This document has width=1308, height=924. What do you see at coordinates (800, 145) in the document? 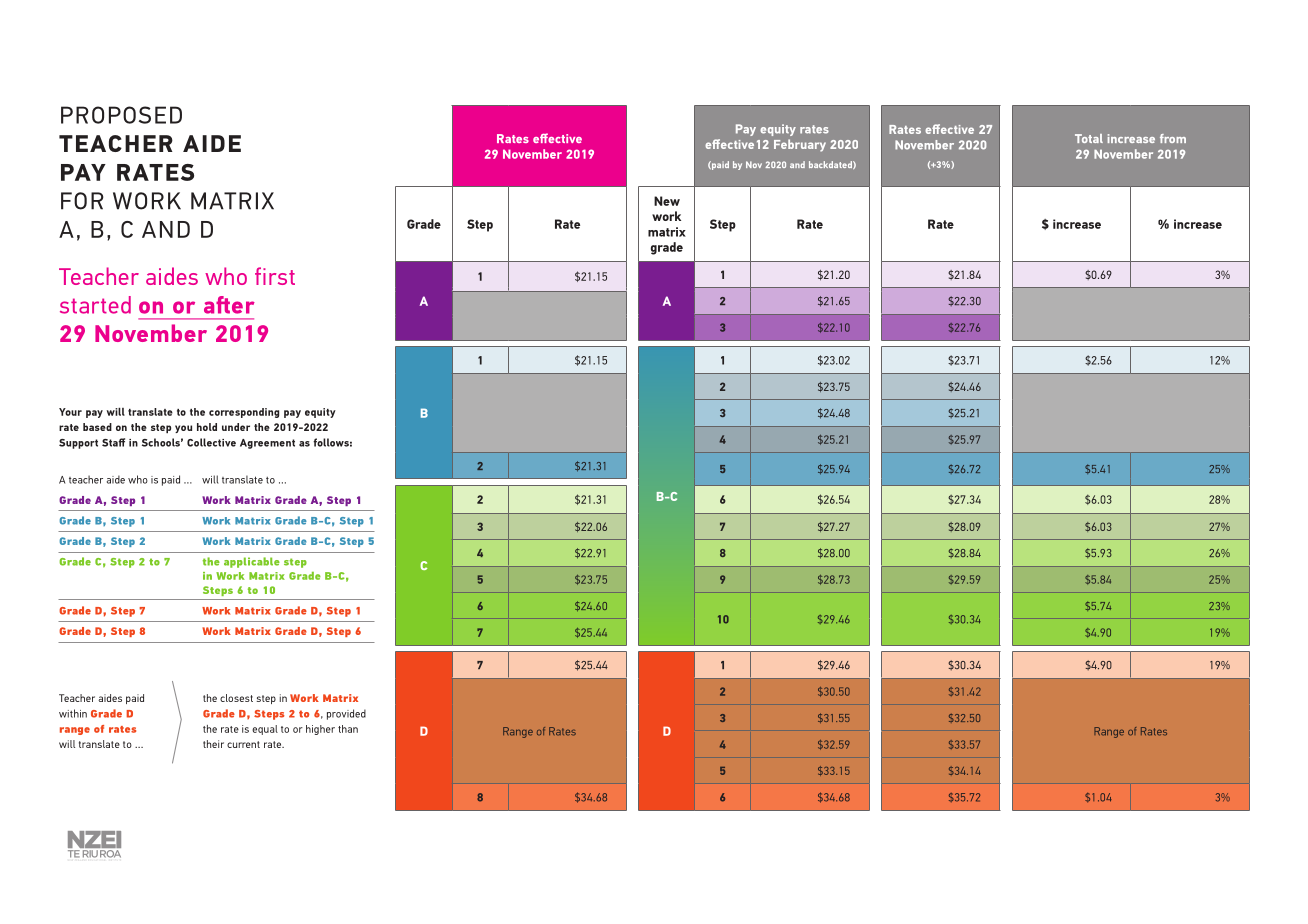
I see `February` at bounding box center [800, 145].
